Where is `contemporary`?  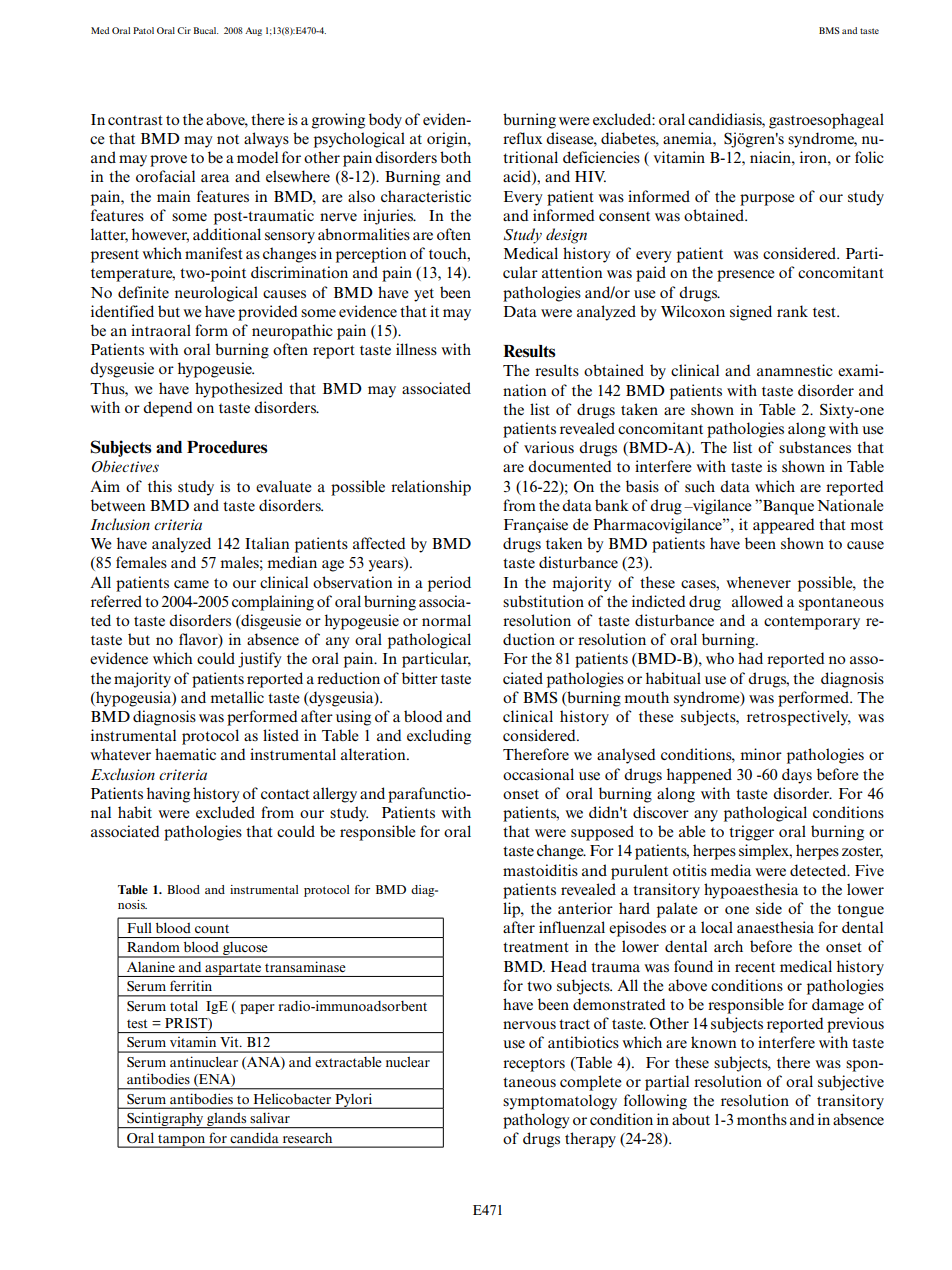 contemporary is located at coordinates (812, 623).
